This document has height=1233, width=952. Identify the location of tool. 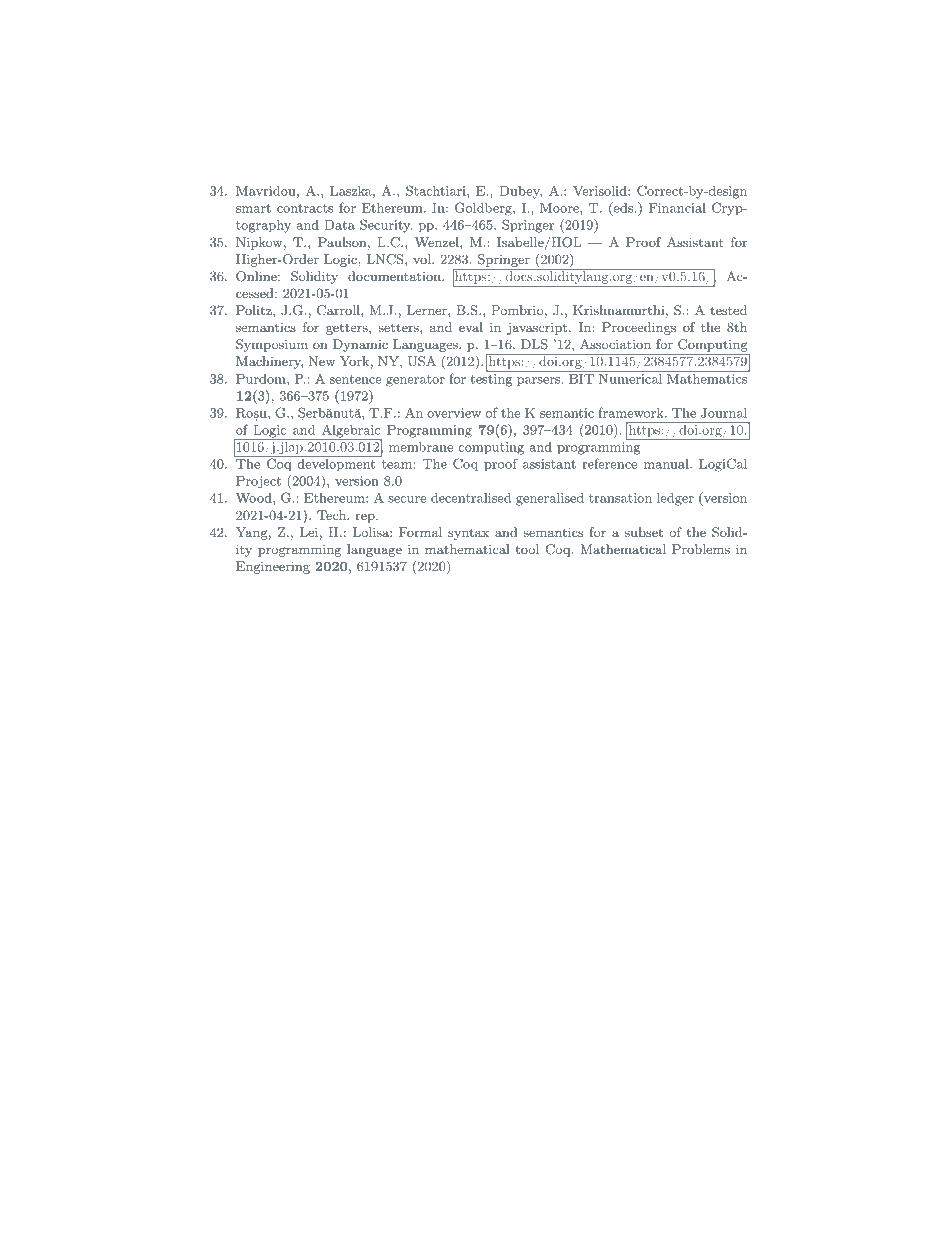
(527, 549).
